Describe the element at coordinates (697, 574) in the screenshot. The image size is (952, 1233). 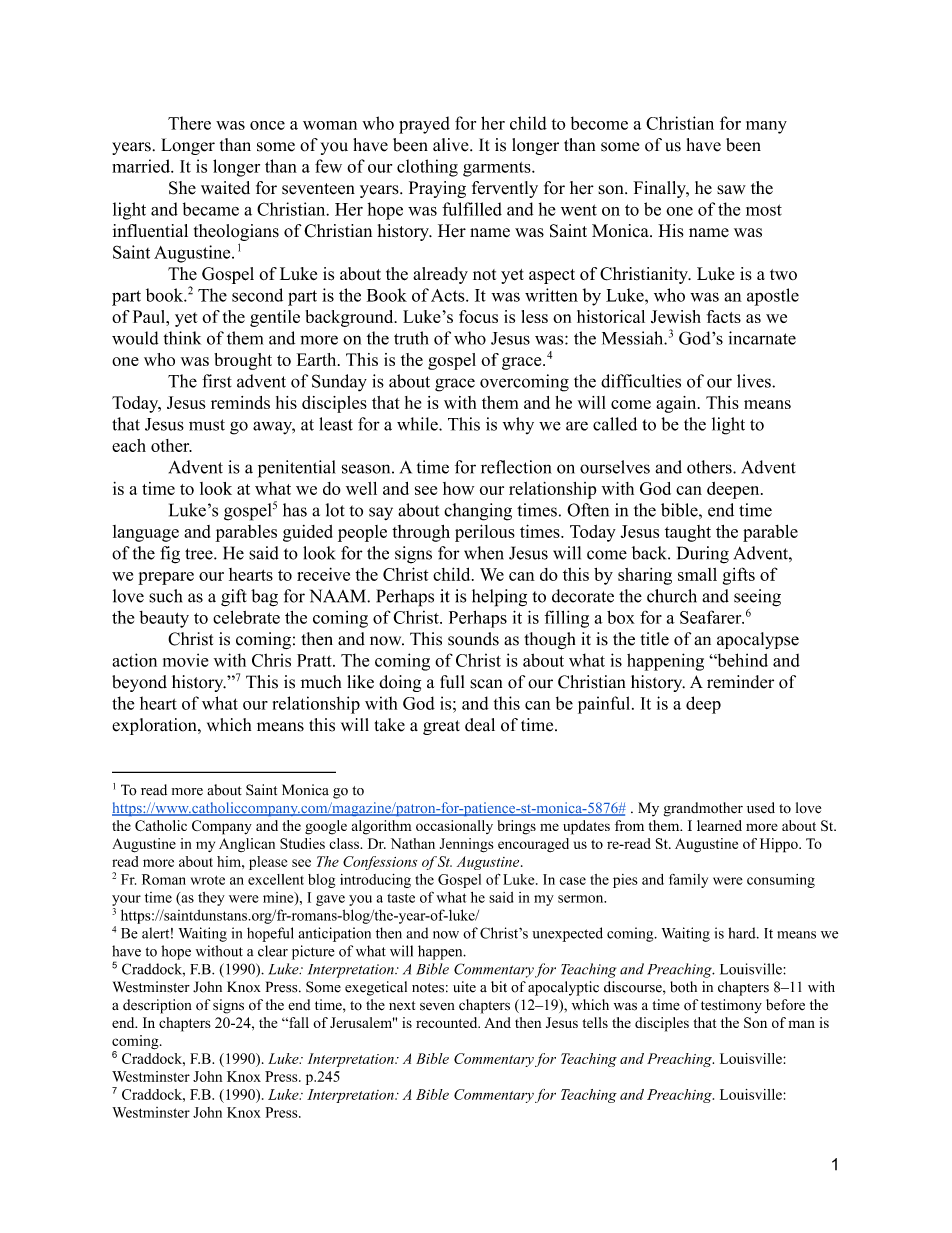
I see `small` at that location.
